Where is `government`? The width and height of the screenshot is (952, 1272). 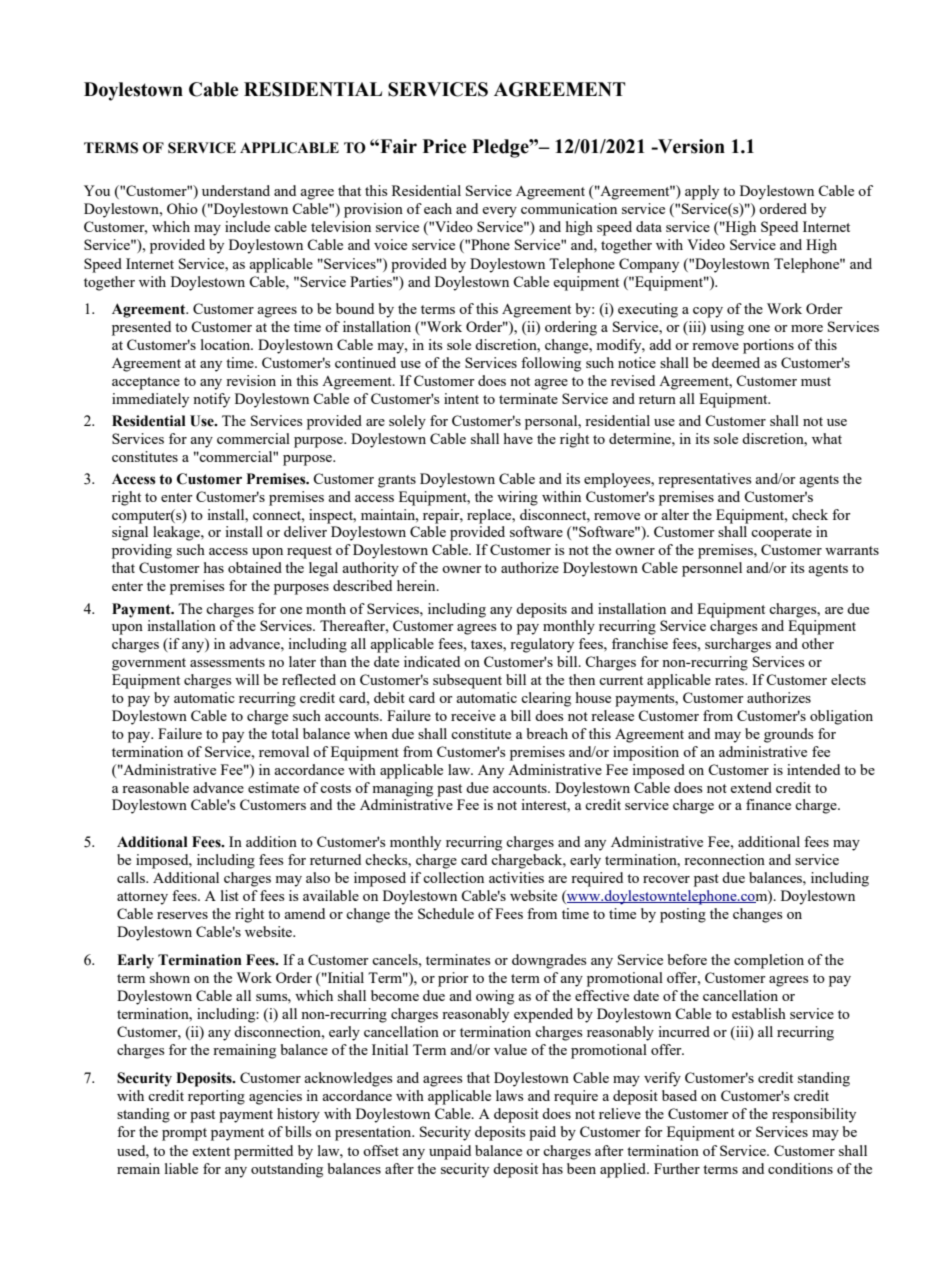 government is located at coordinates (149, 664).
